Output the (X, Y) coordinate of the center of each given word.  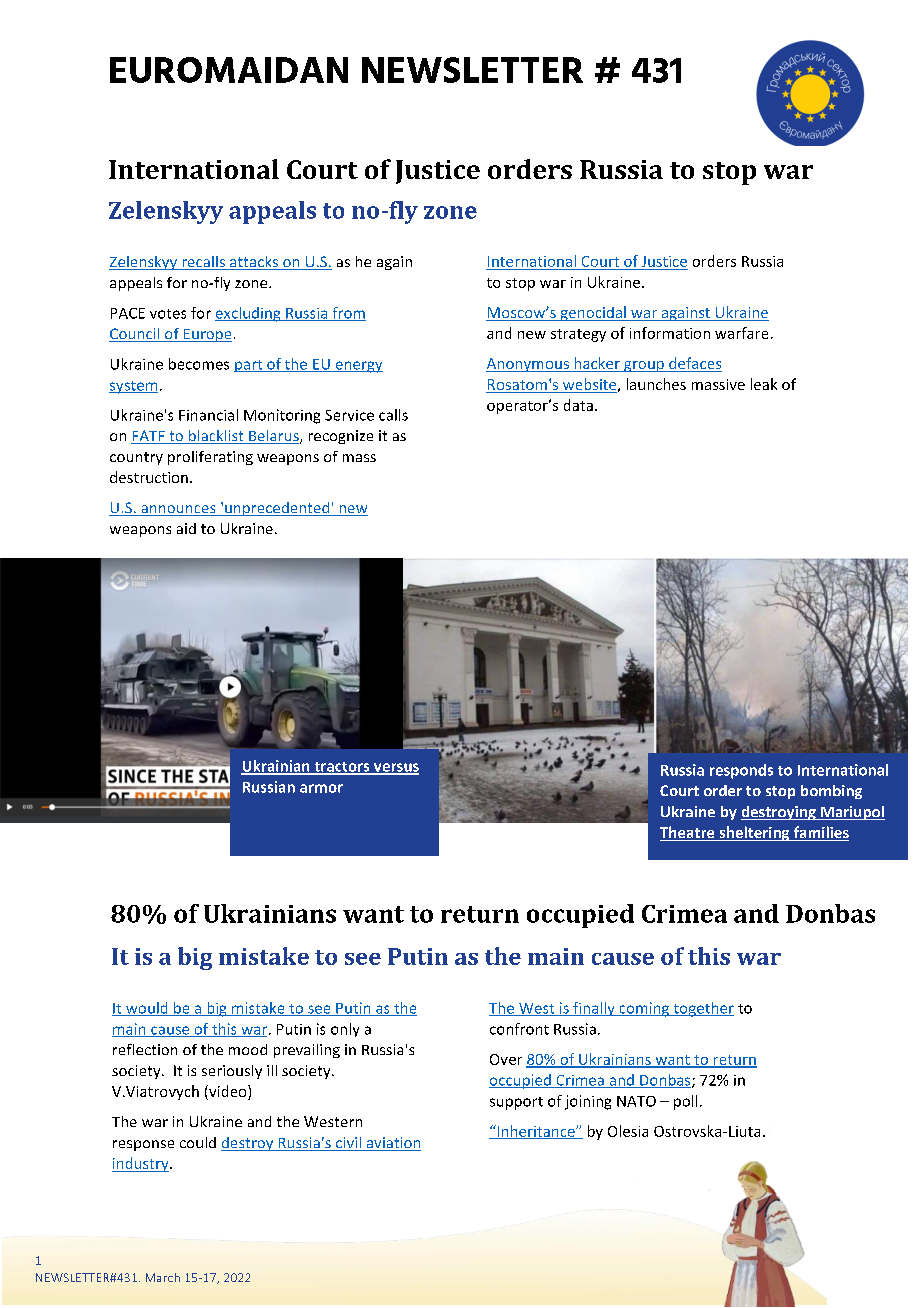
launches (656, 384)
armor (321, 788)
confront (519, 1029)
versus (395, 768)
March (163, 1277)
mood (248, 1049)
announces (178, 510)
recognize (341, 437)
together (702, 1009)
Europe (206, 335)
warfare (741, 333)
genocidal (593, 313)
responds (741, 771)
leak (764, 384)
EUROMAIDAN (229, 70)
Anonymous (528, 365)
